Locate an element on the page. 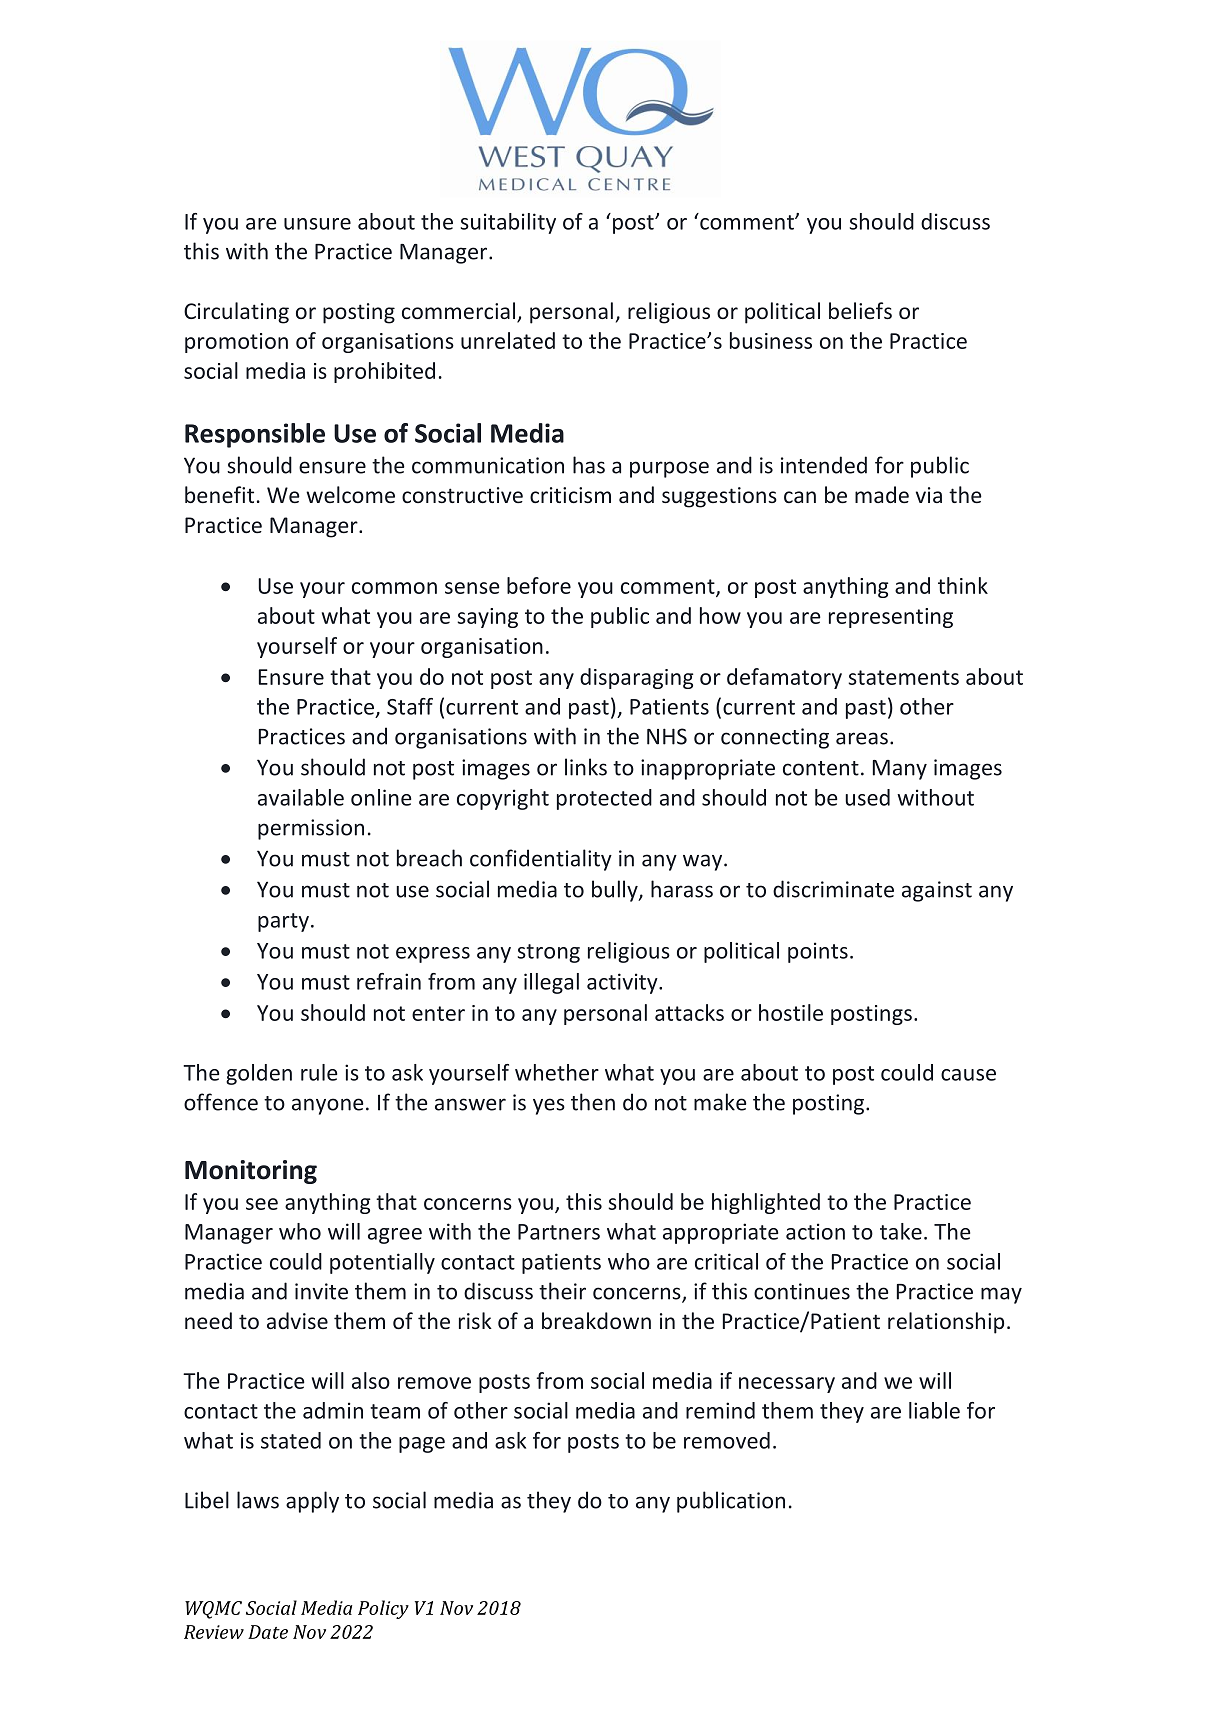  suitability is located at coordinates (508, 223).
